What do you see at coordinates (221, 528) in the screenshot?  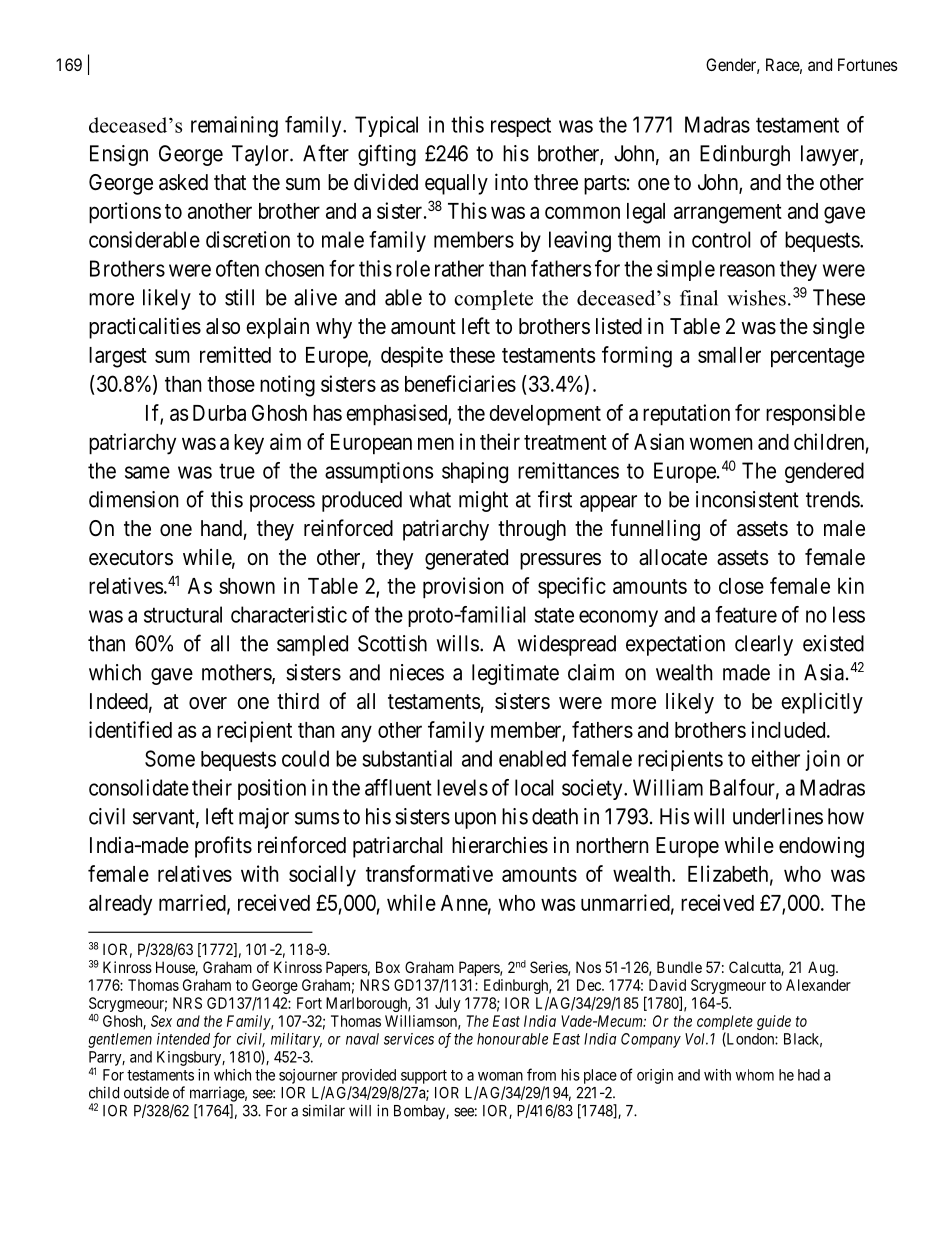 I see `hand` at bounding box center [221, 528].
